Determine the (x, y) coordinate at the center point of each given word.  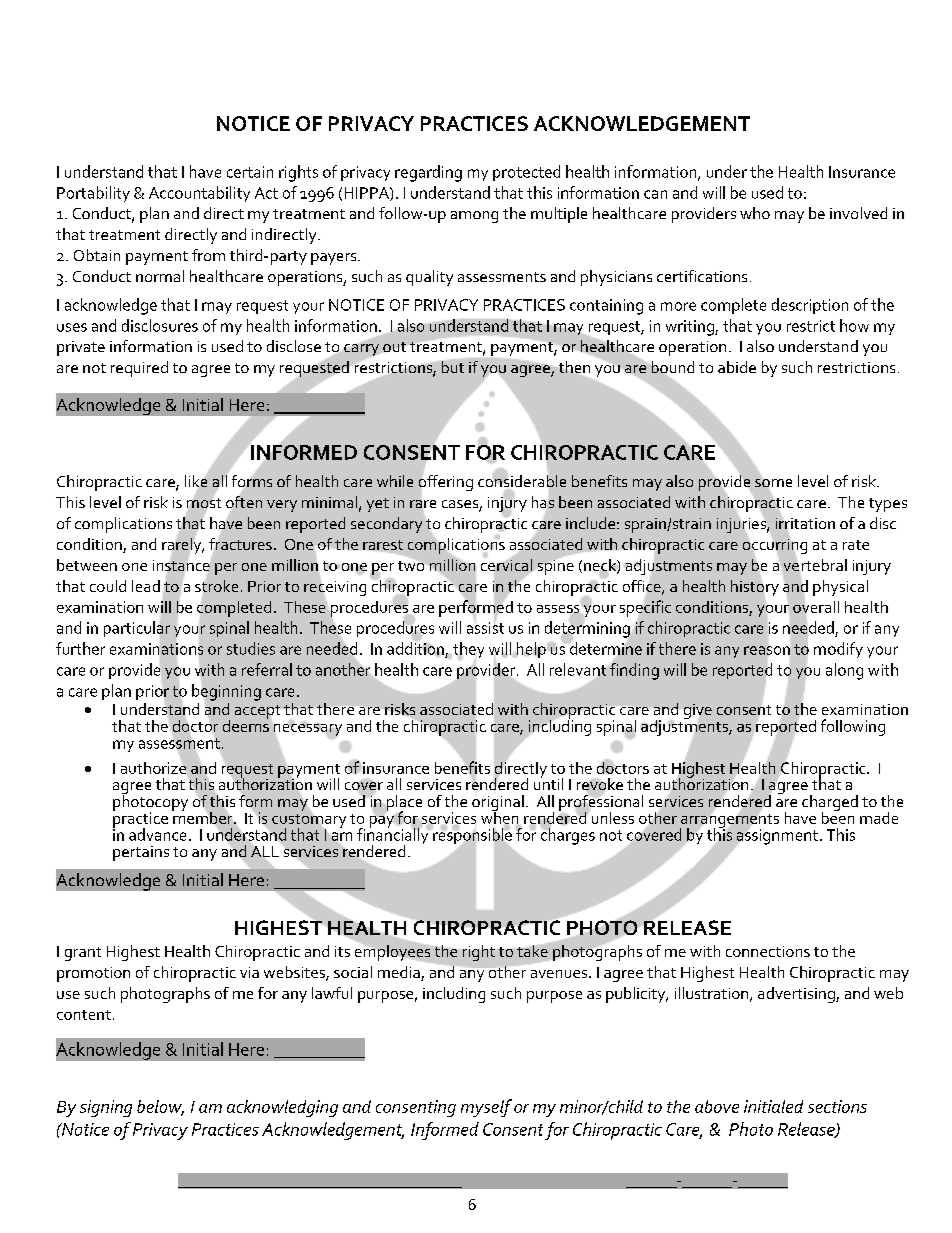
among (474, 217)
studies (251, 648)
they (468, 651)
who (755, 213)
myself (486, 1108)
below (160, 1107)
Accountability (199, 194)
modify (838, 650)
